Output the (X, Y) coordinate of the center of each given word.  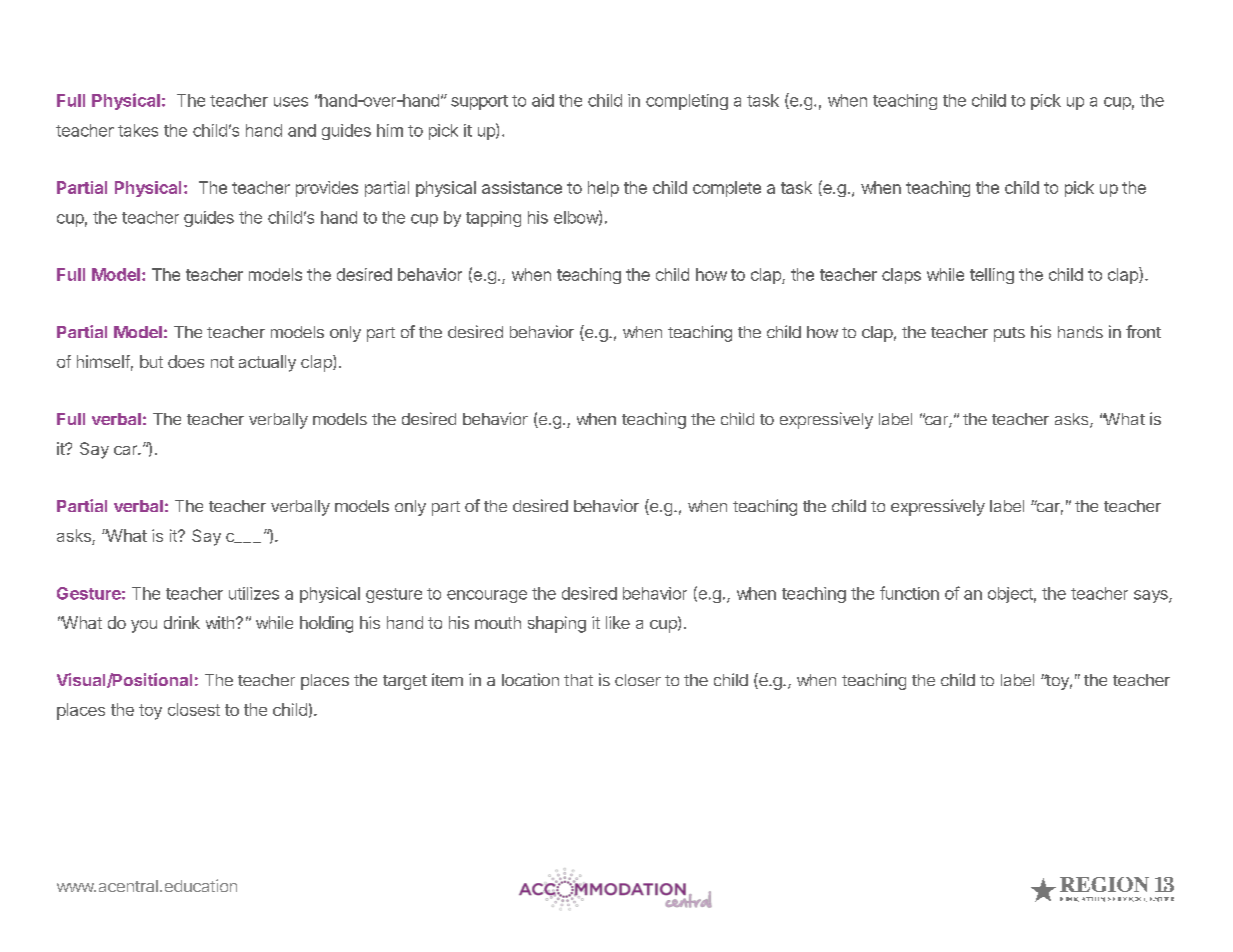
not (222, 362)
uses (291, 102)
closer (638, 680)
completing (687, 102)
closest (194, 709)
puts (1009, 334)
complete (727, 189)
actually (267, 363)
